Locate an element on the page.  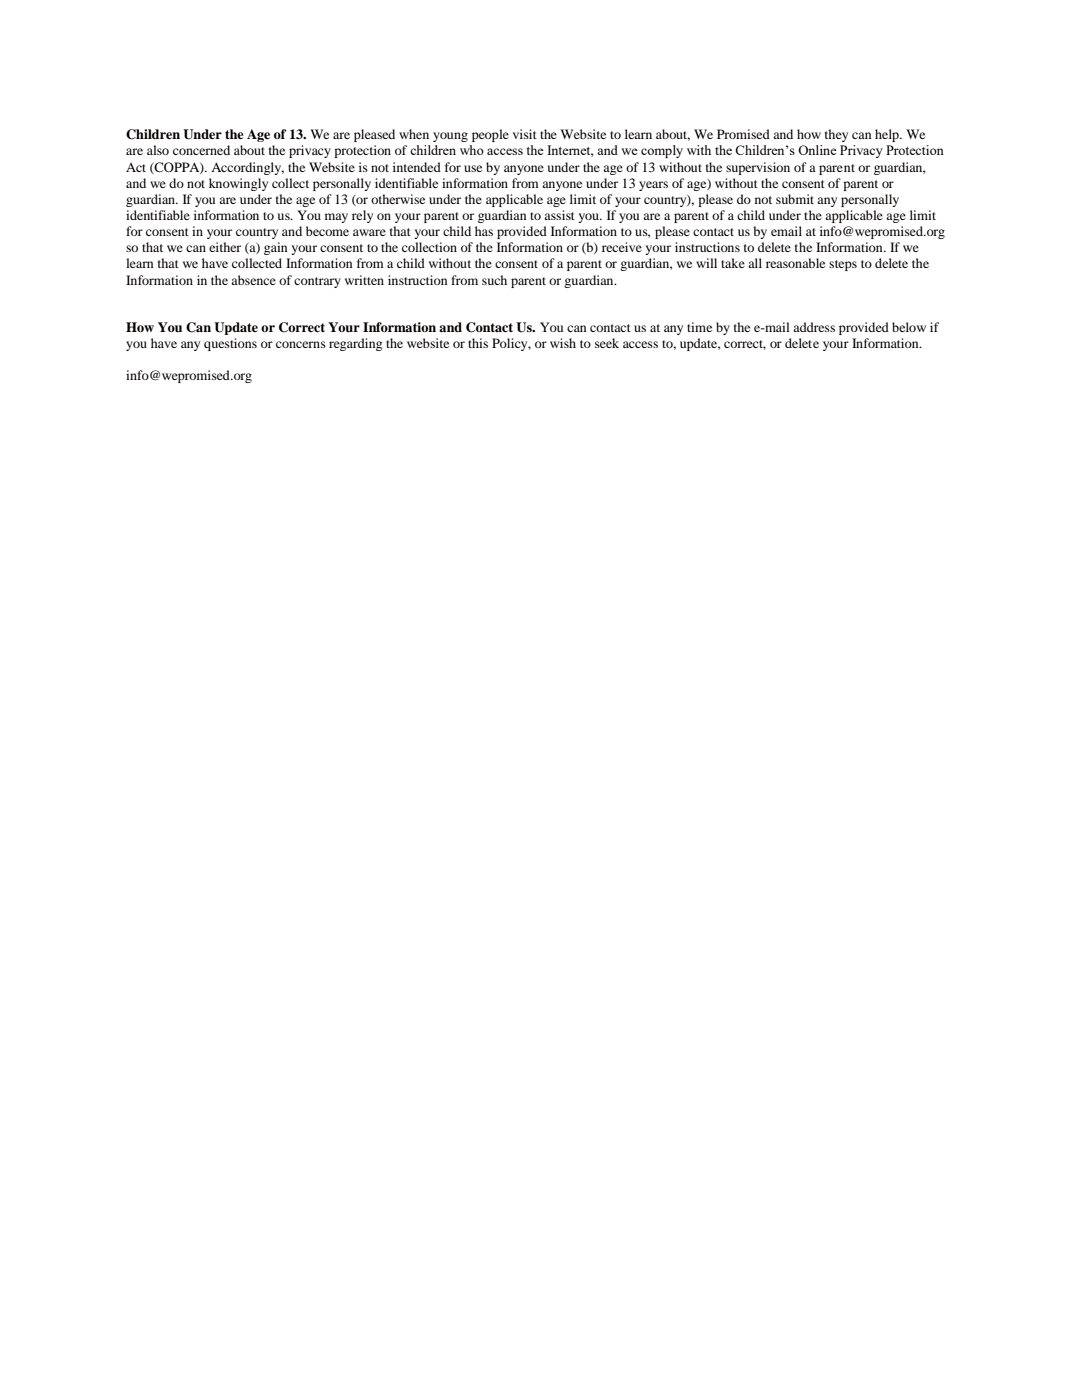
questions is located at coordinates (230, 344).
